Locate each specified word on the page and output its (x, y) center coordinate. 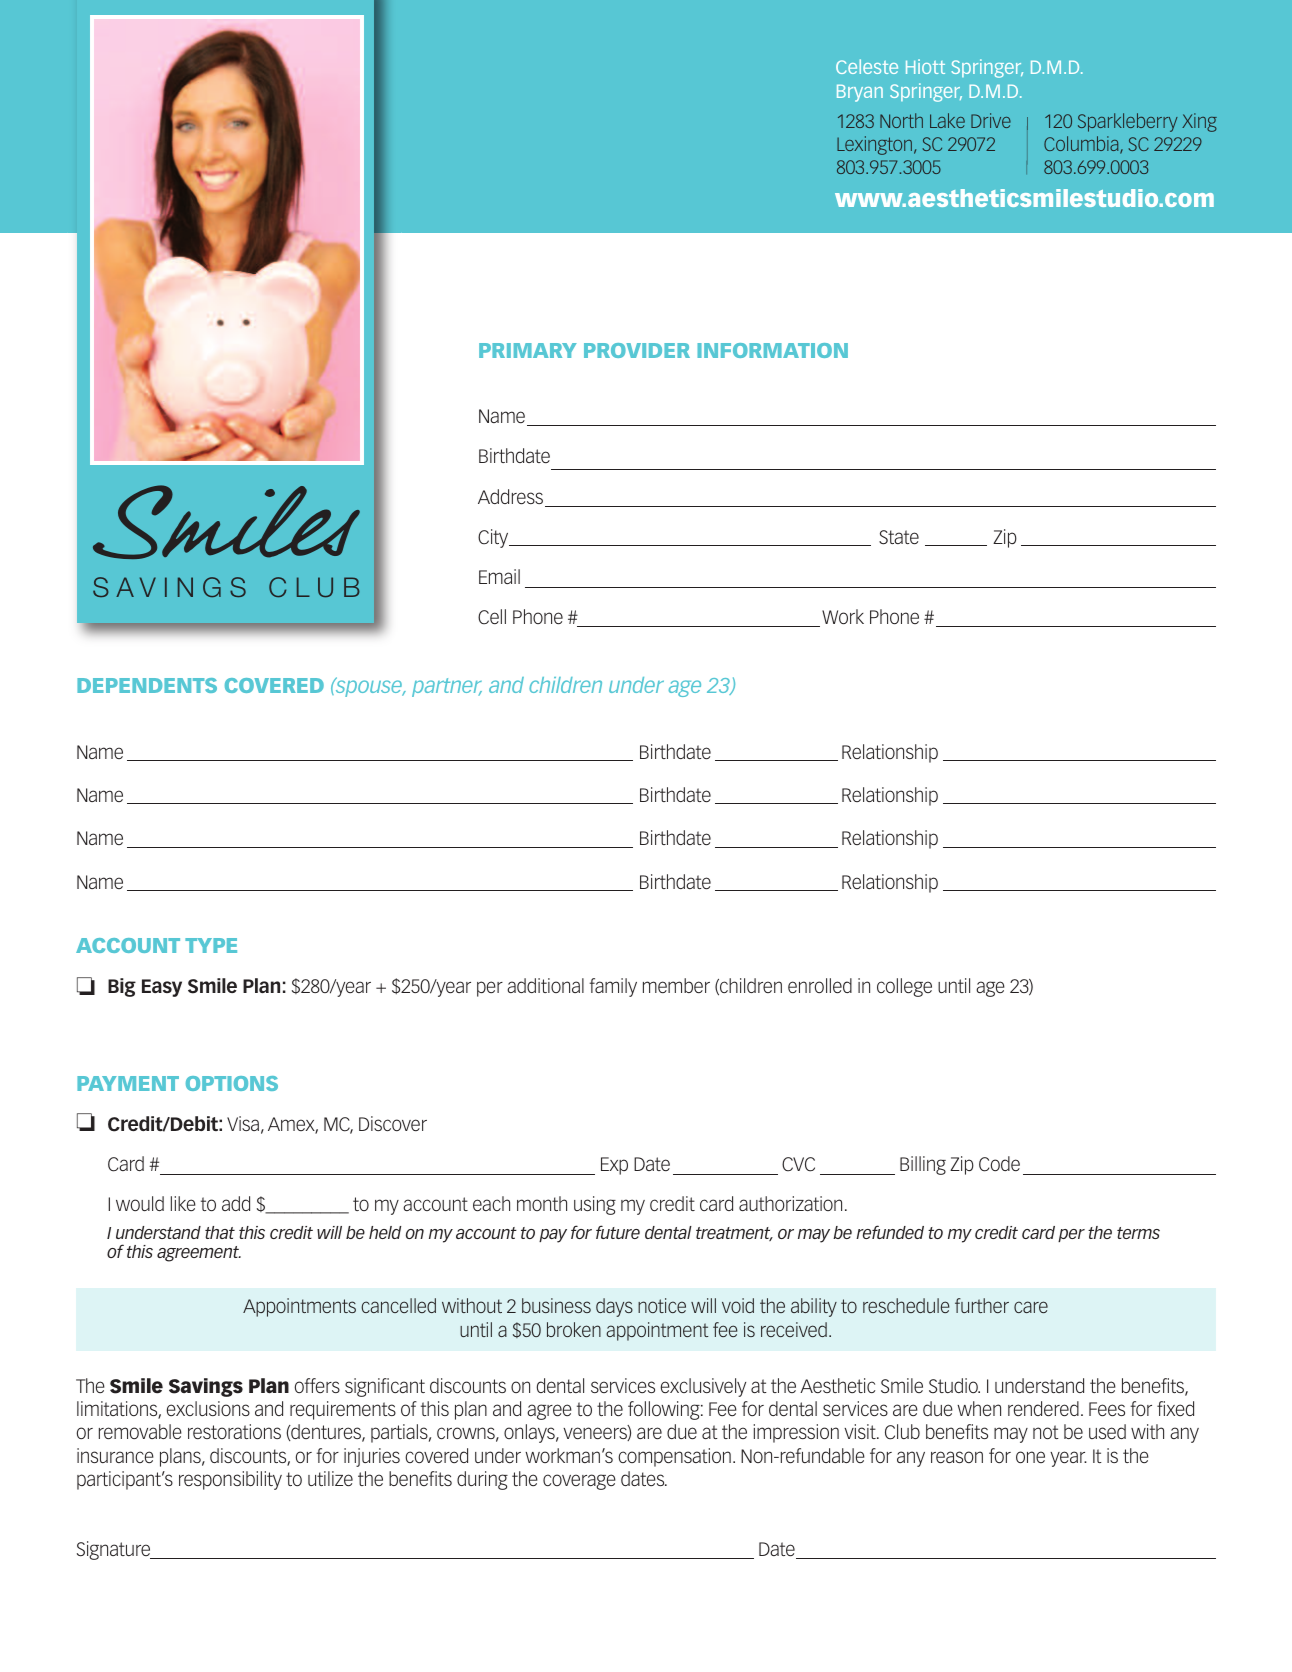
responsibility (230, 1480)
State (899, 537)
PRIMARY (528, 350)
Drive (991, 120)
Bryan (860, 93)
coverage (579, 1482)
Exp (614, 1166)
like (183, 1203)
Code (999, 1164)
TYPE (211, 945)
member (676, 985)
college (904, 987)
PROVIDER (637, 350)
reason (957, 1457)
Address (510, 496)
